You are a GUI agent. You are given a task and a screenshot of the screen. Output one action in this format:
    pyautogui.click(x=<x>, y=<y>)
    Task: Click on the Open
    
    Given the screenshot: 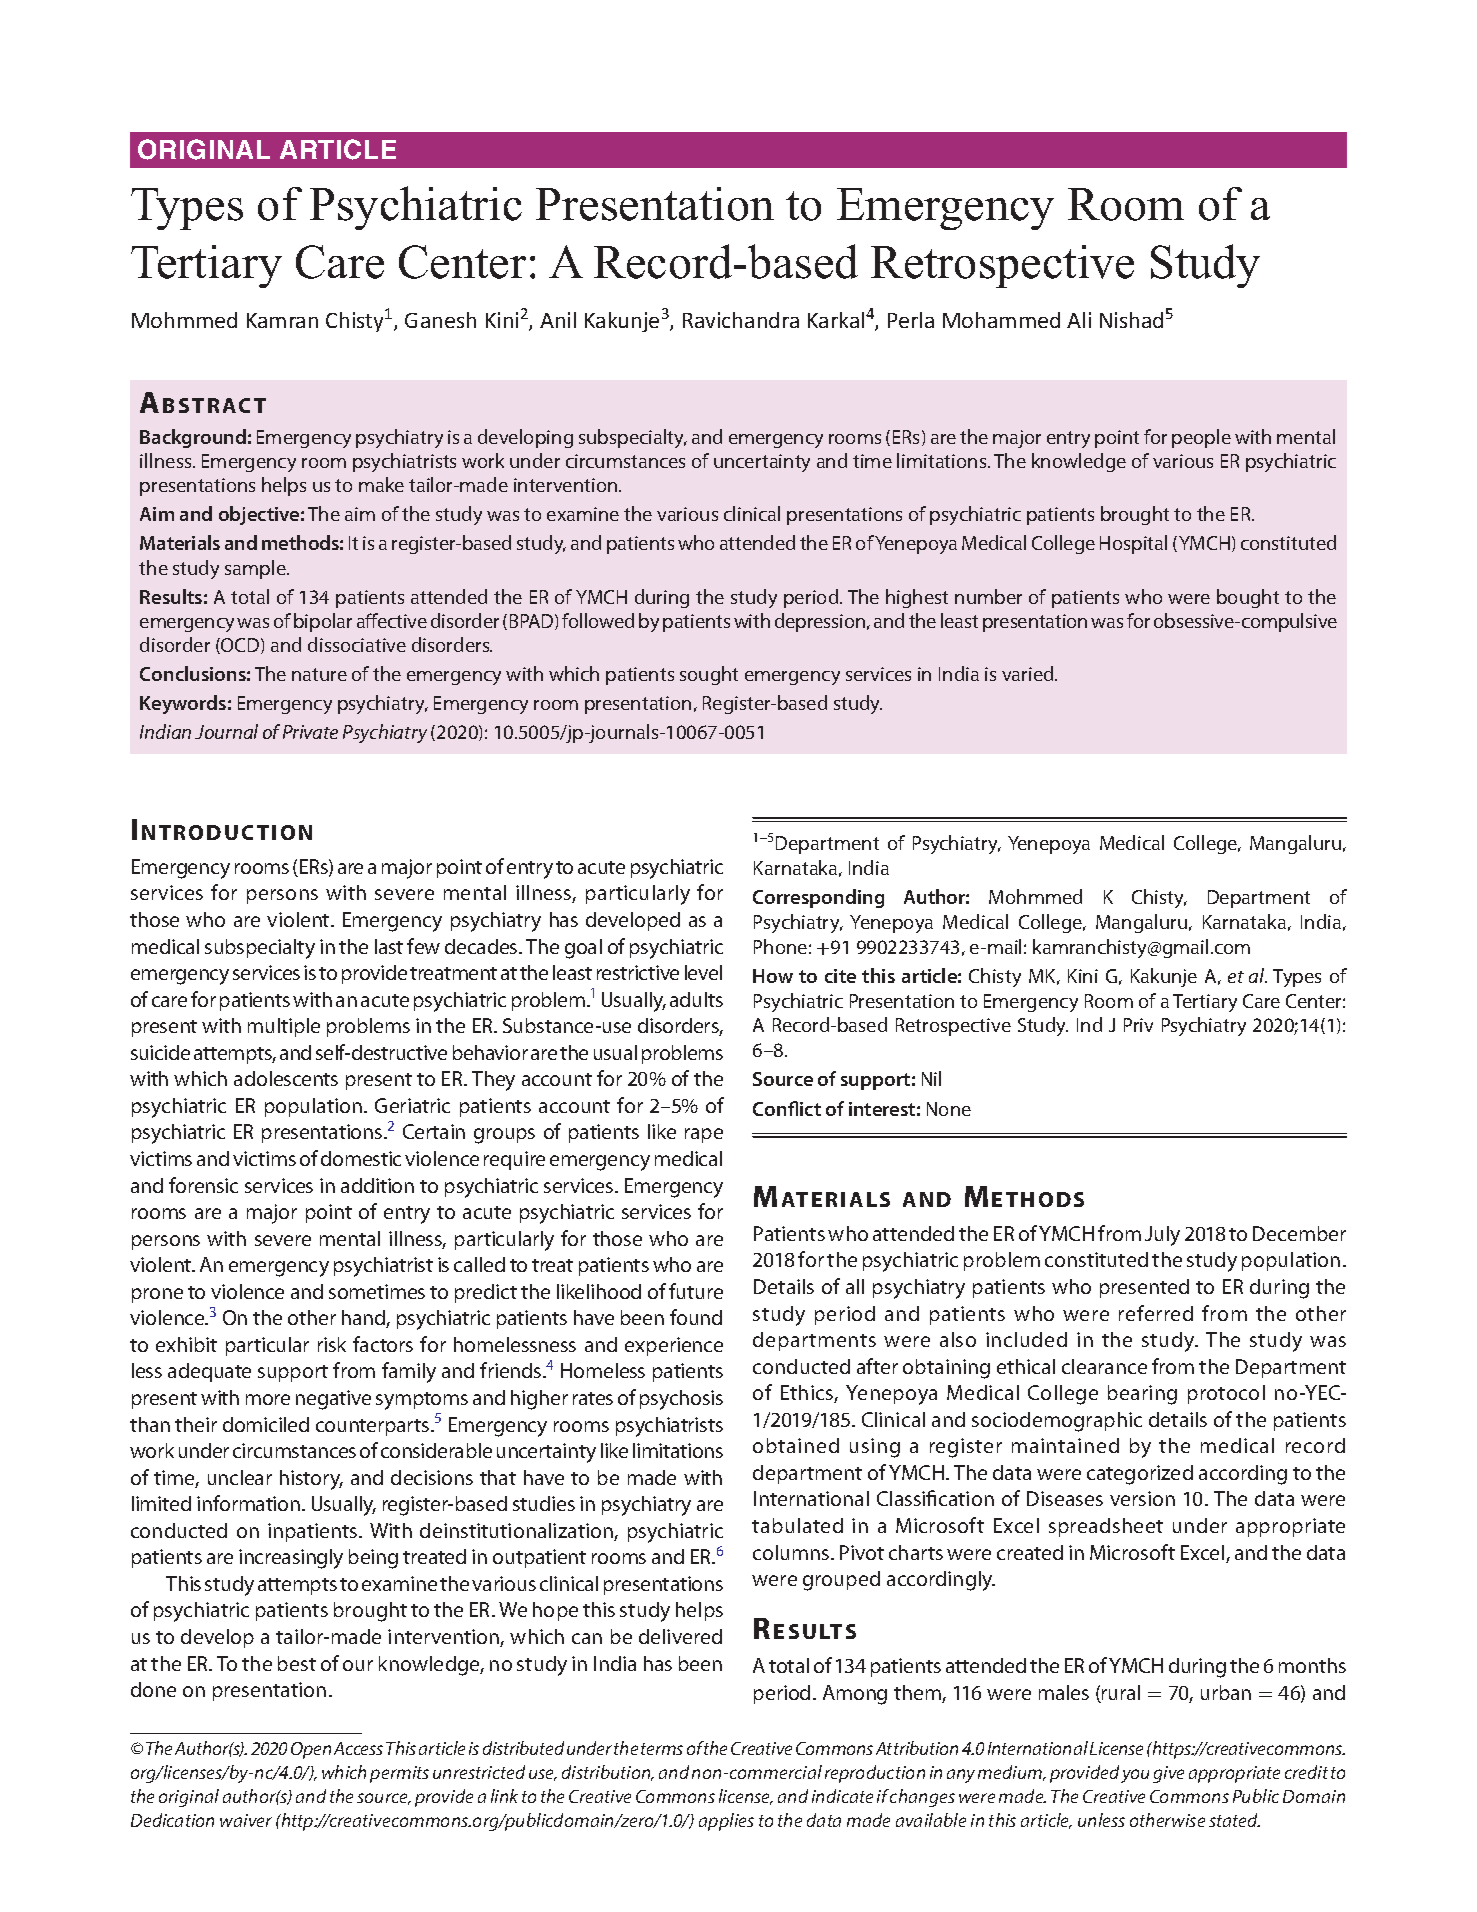 What is the action you would take?
    pyautogui.click(x=311, y=1750)
